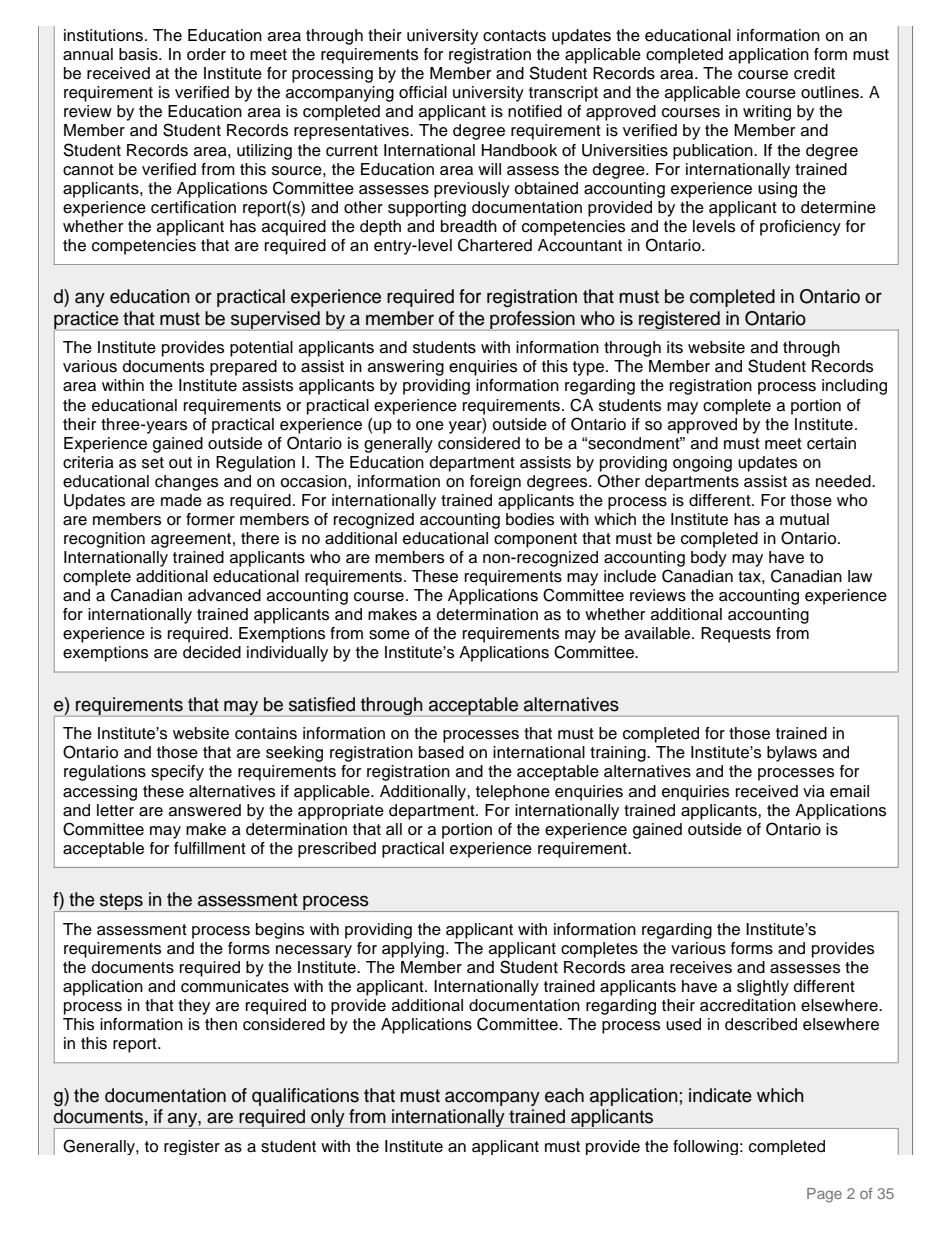  Describe the element at coordinates (181, 500) in the screenshot. I see `made` at that location.
